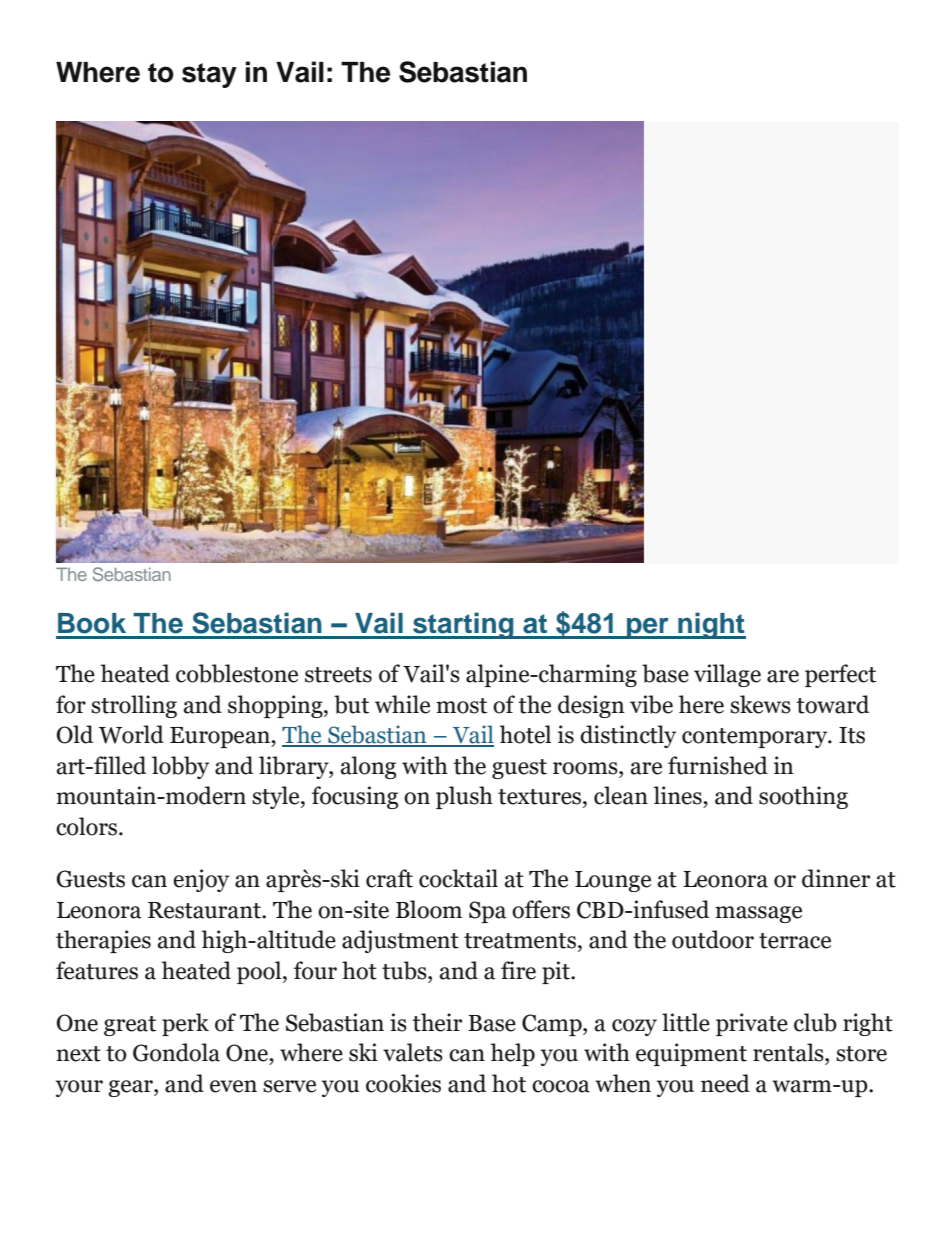 The height and width of the screenshot is (1233, 952). What do you see at coordinates (209, 75) in the screenshot?
I see `stay` at bounding box center [209, 75].
